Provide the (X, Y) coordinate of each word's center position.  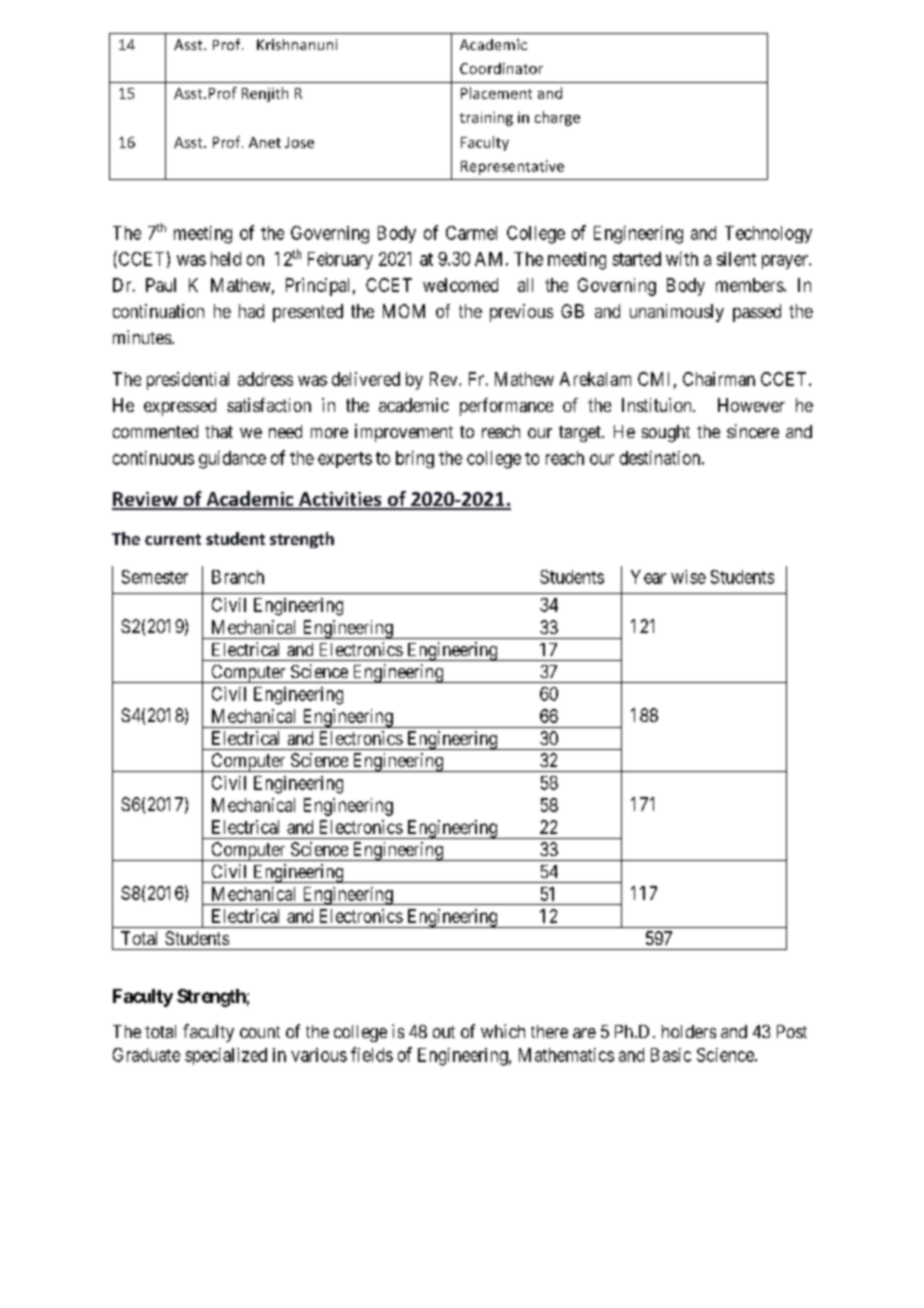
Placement (496, 93)
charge (557, 118)
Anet (265, 142)
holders (689, 1031)
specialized (226, 1056)
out (444, 1032)
